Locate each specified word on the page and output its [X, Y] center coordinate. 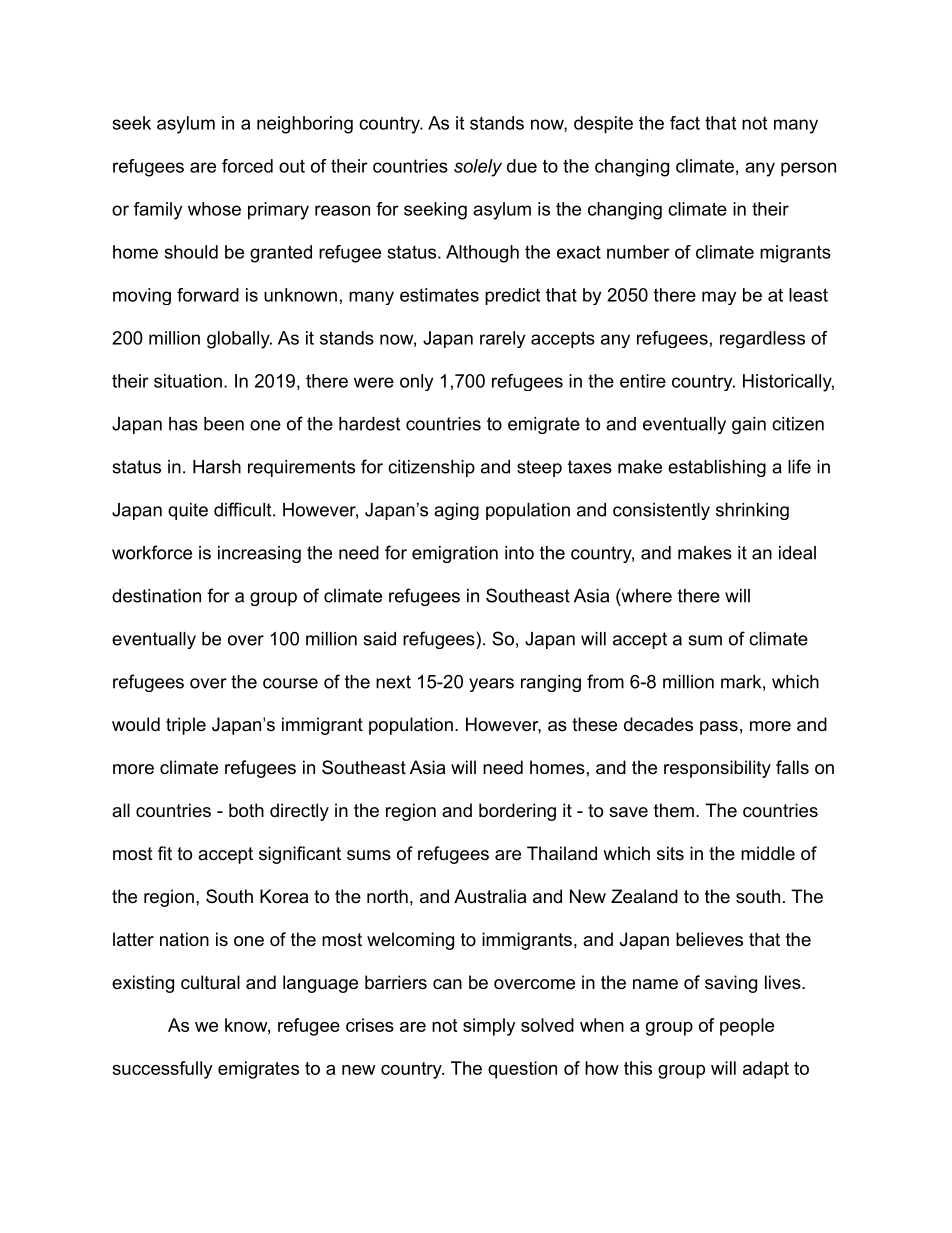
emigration [455, 554]
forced [247, 166]
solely [478, 168]
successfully [162, 1070]
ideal [797, 553]
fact [685, 123]
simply [489, 1027]
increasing [259, 554]
